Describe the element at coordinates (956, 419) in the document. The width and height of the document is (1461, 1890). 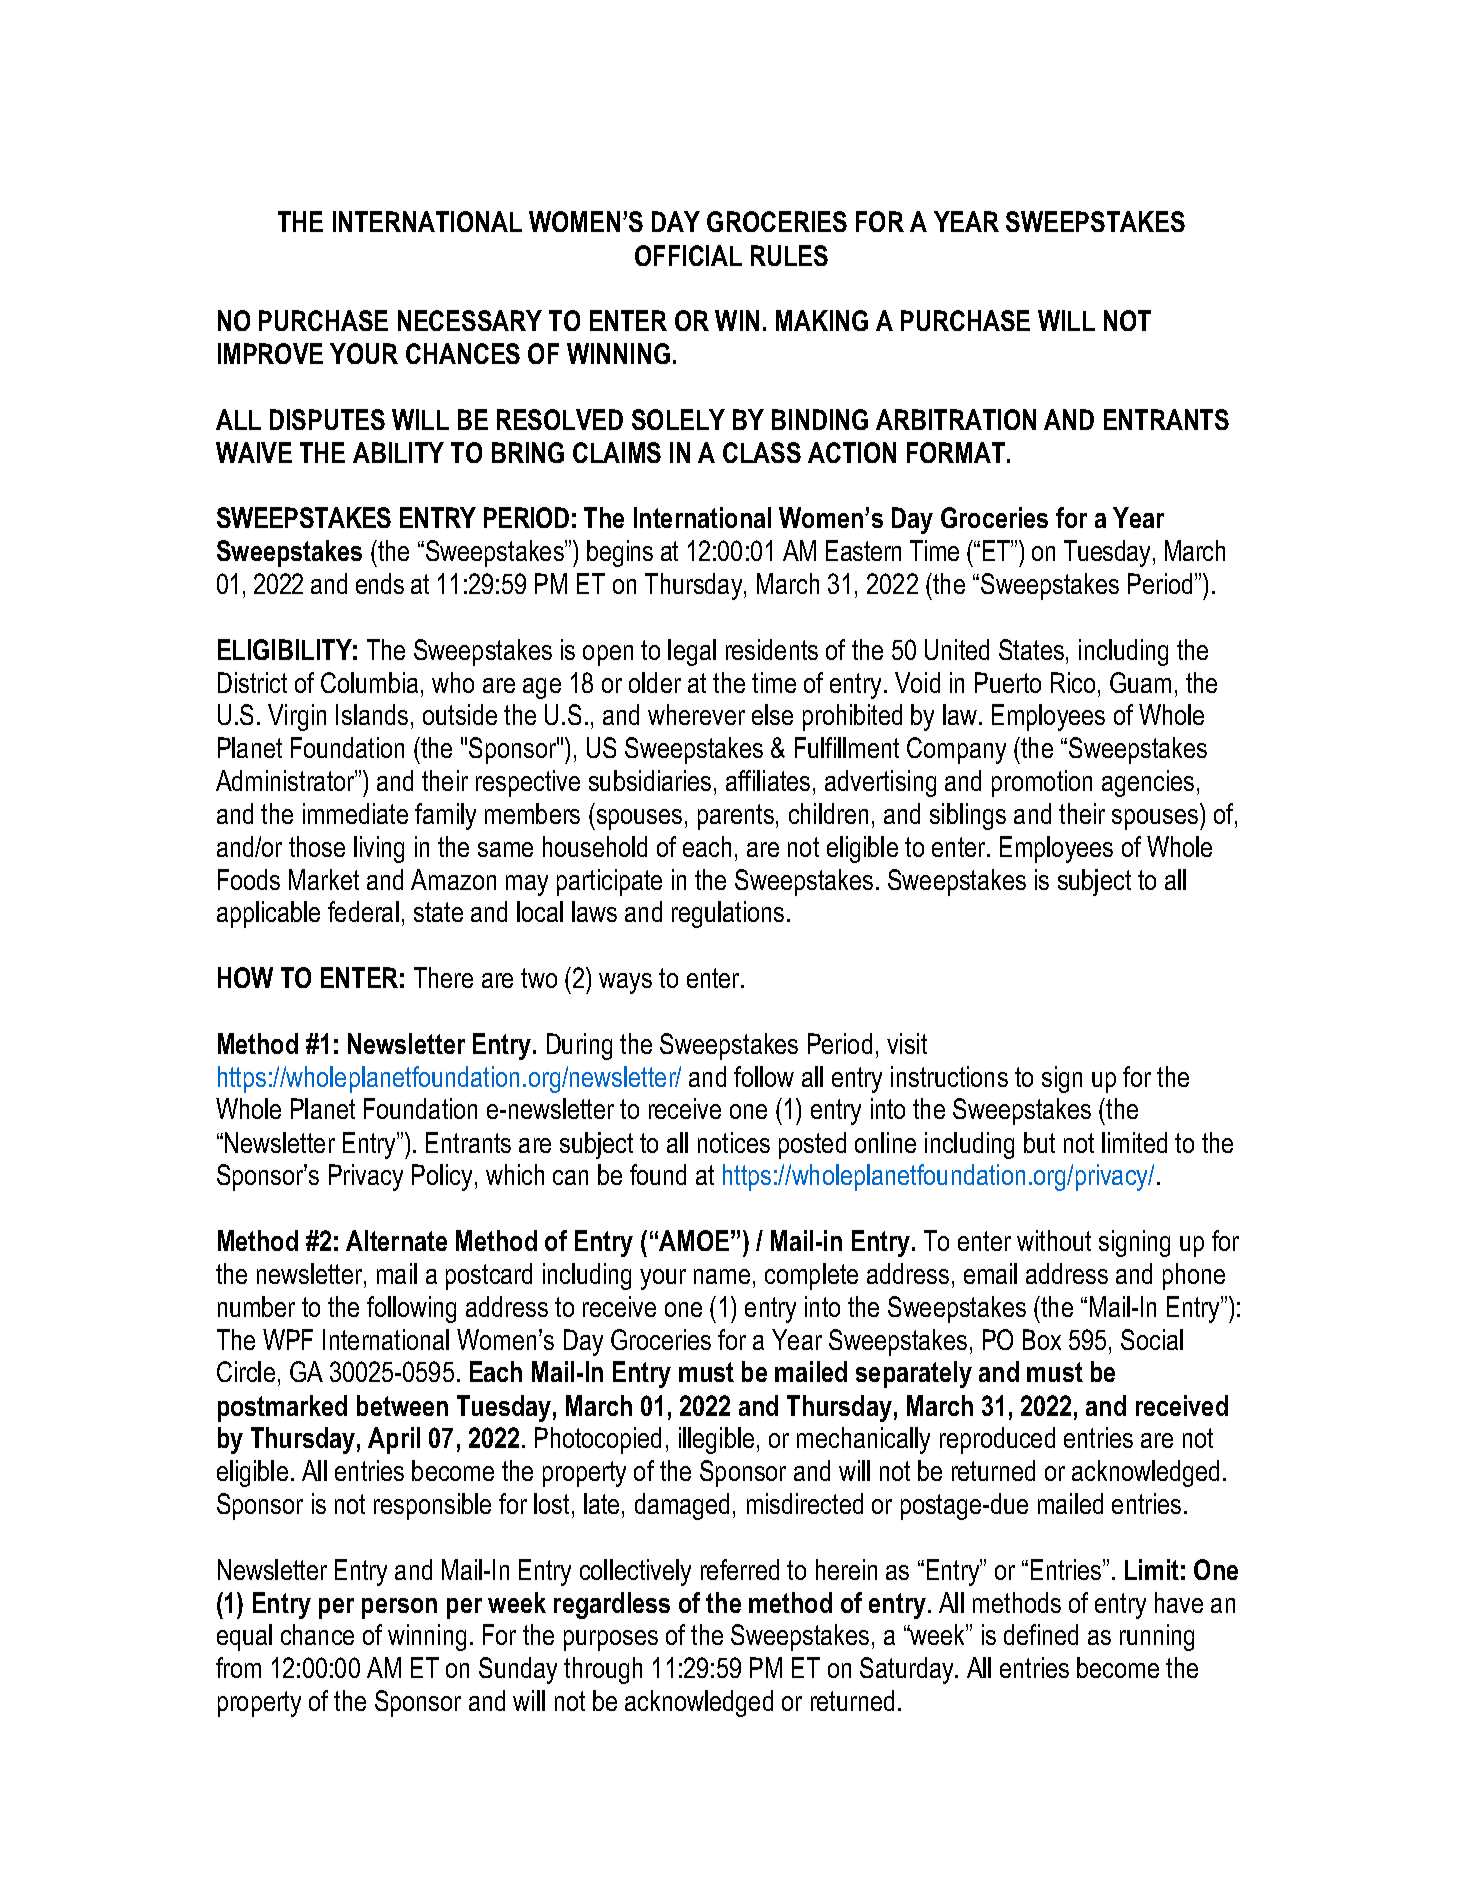
I see `ARBITRATION` at that location.
